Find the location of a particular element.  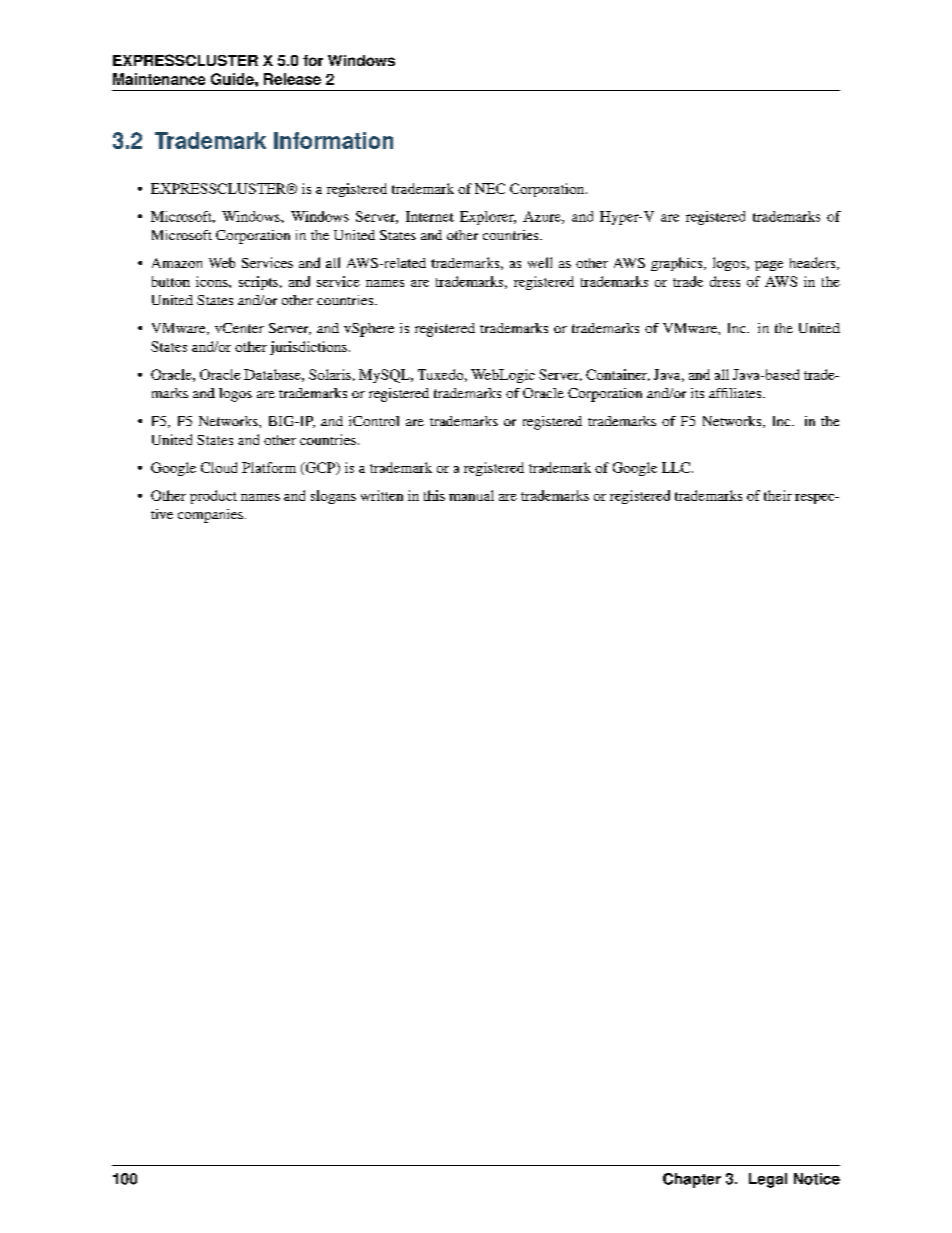

Release is located at coordinates (292, 79).
